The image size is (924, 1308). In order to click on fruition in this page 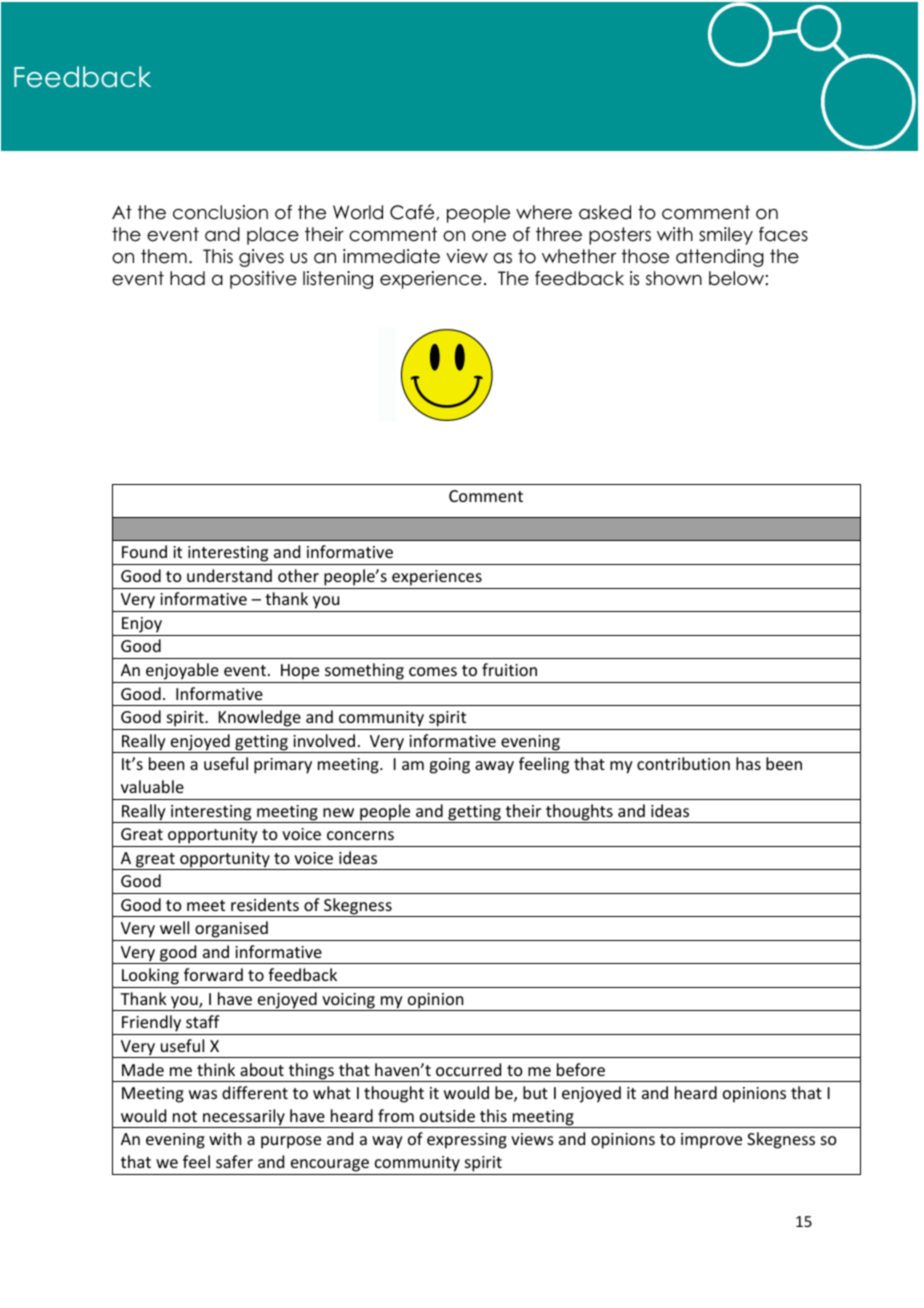, I will do `click(509, 669)`.
